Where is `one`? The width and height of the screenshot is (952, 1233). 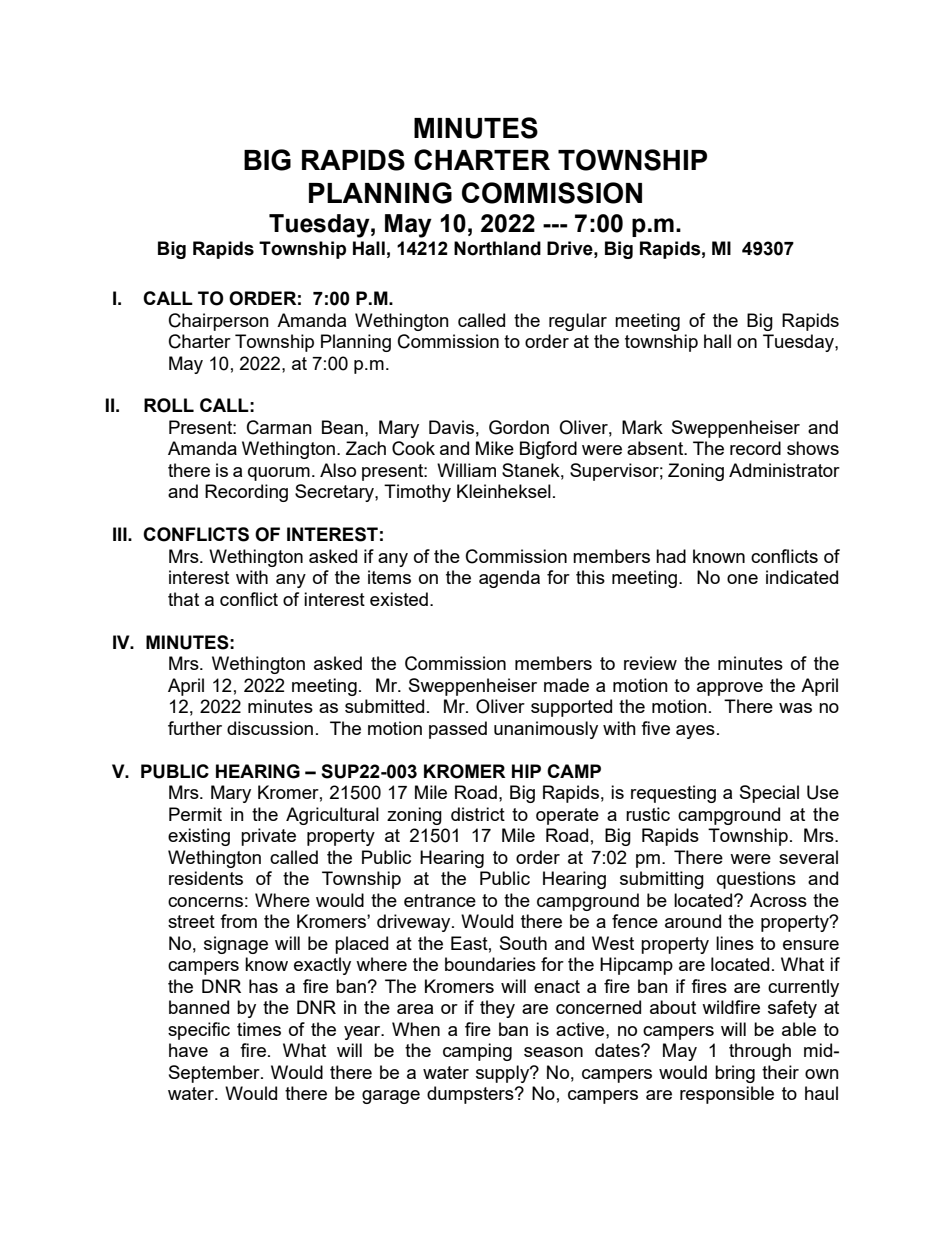 one is located at coordinates (742, 579).
